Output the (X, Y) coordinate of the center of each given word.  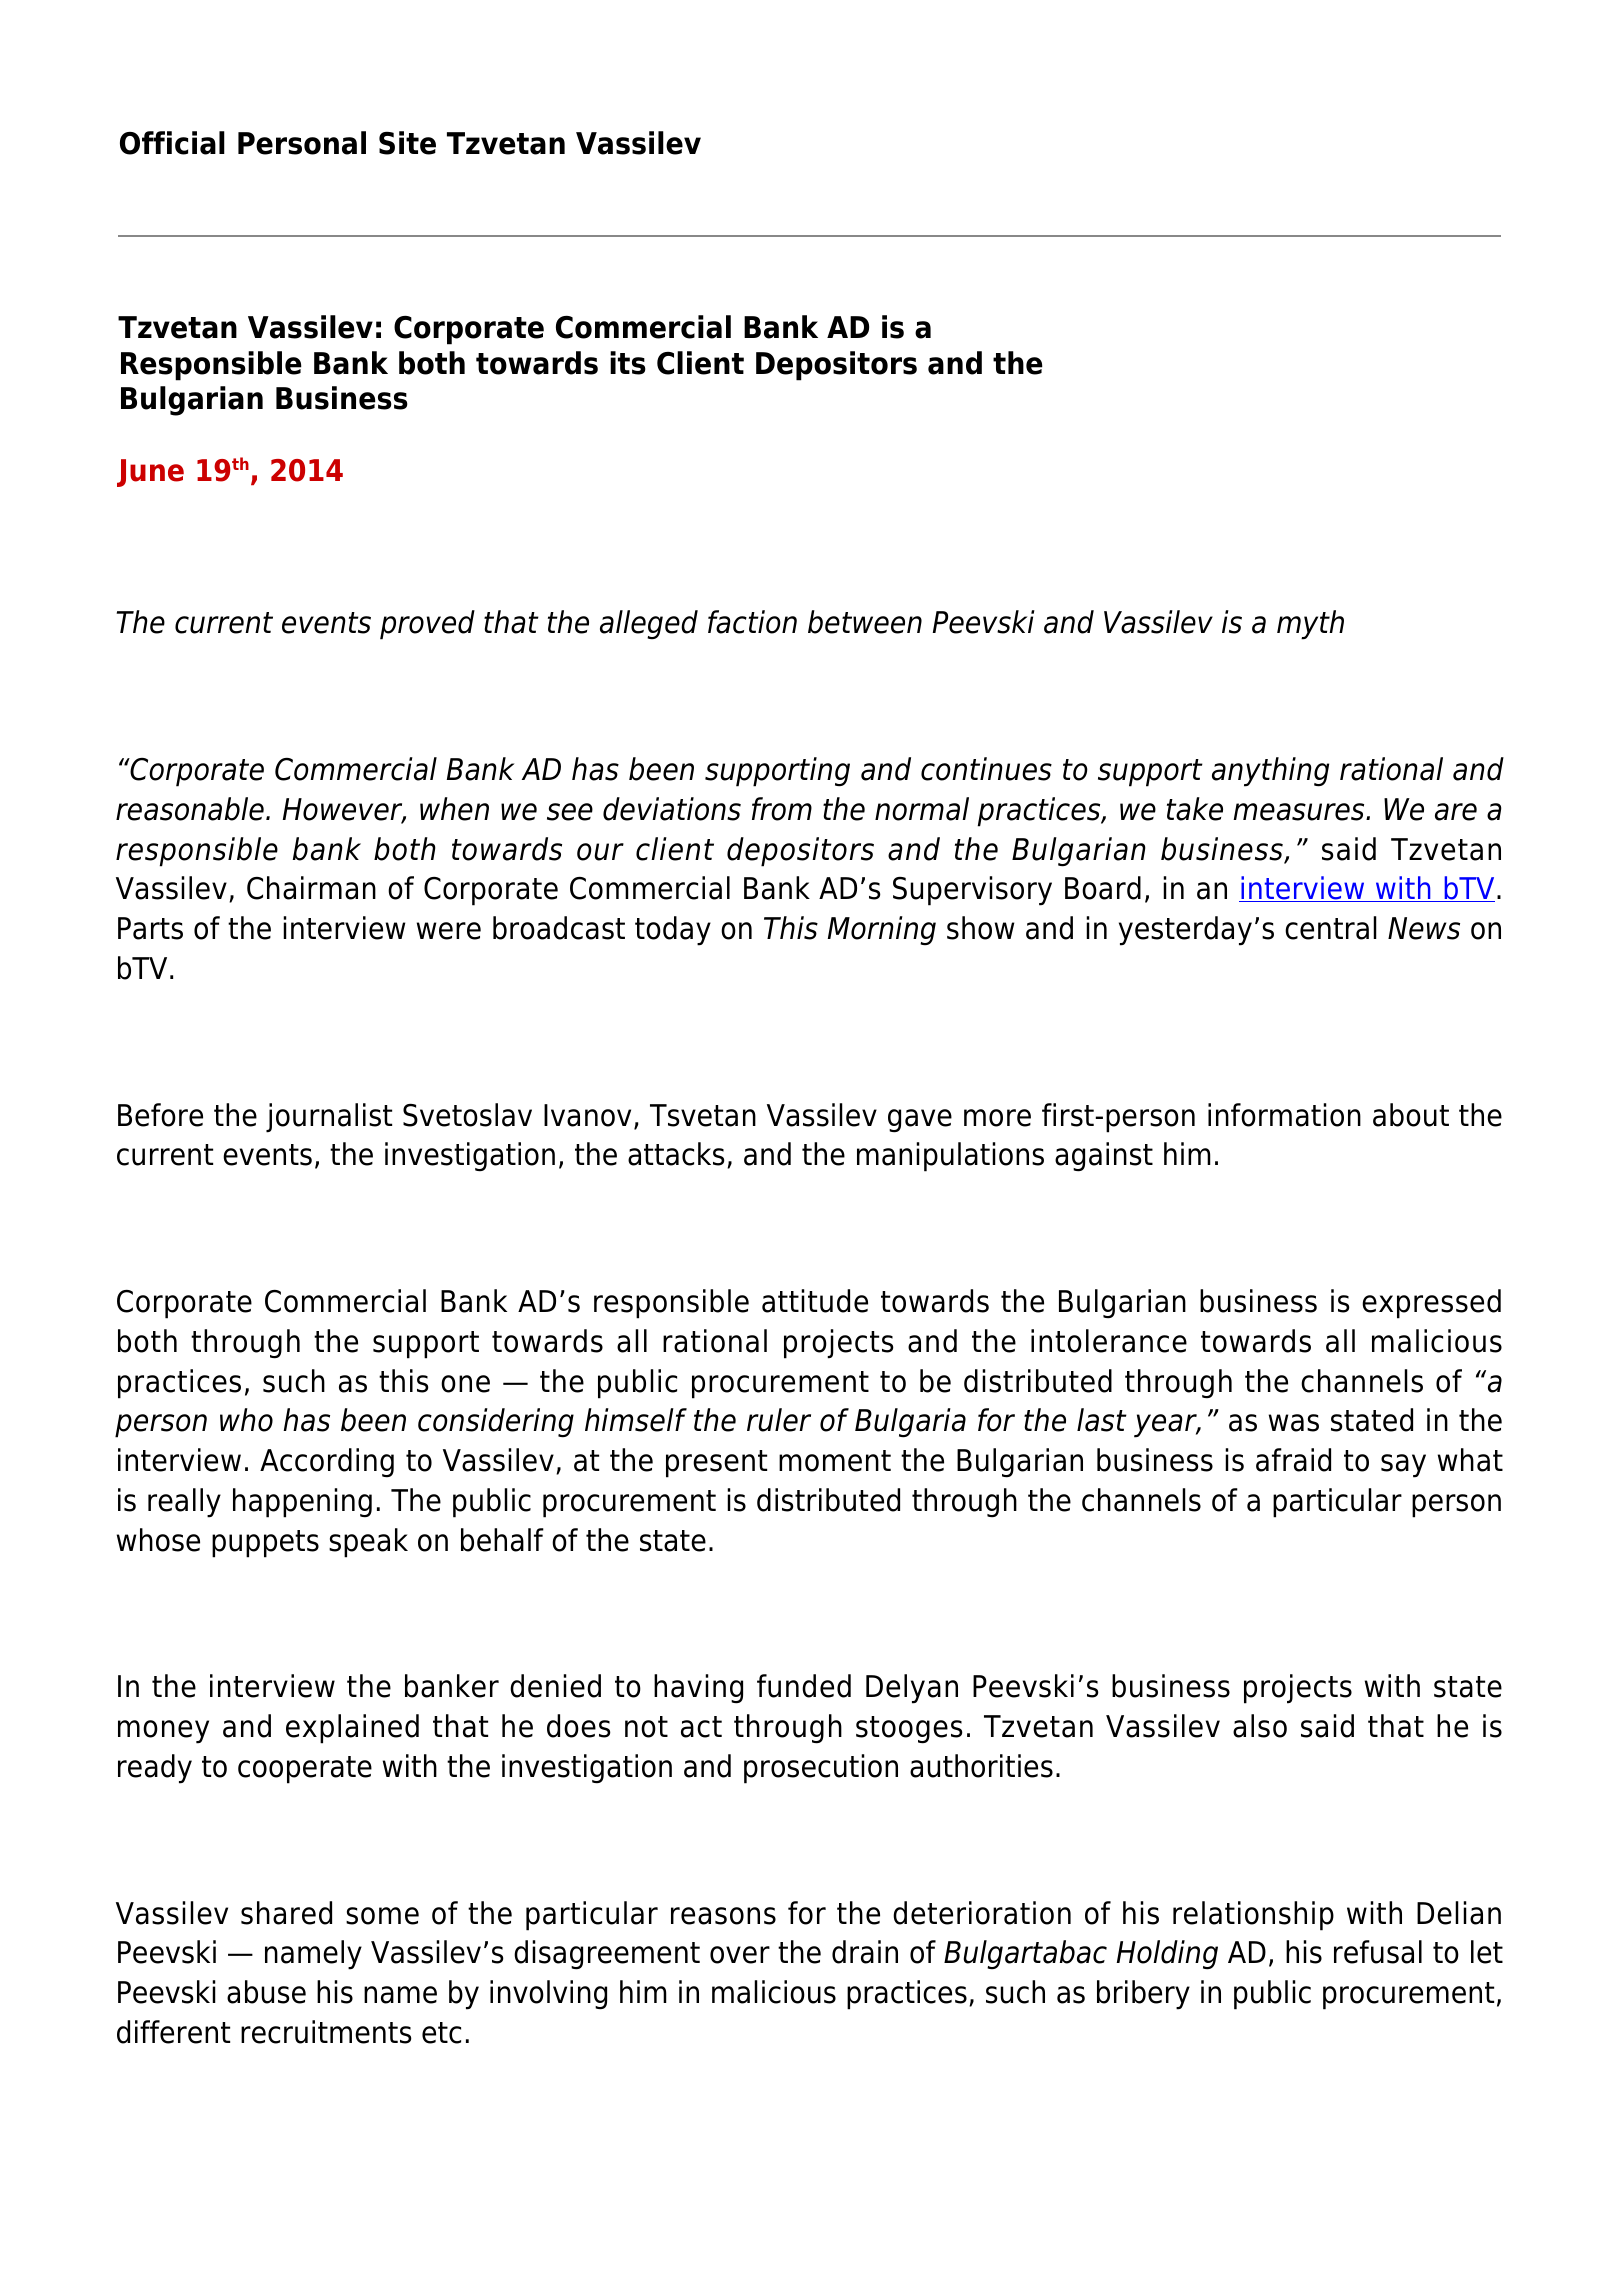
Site (407, 143)
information (1284, 1115)
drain (865, 1952)
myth (1310, 625)
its (628, 363)
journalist (329, 1118)
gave (920, 1121)
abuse (266, 1992)
